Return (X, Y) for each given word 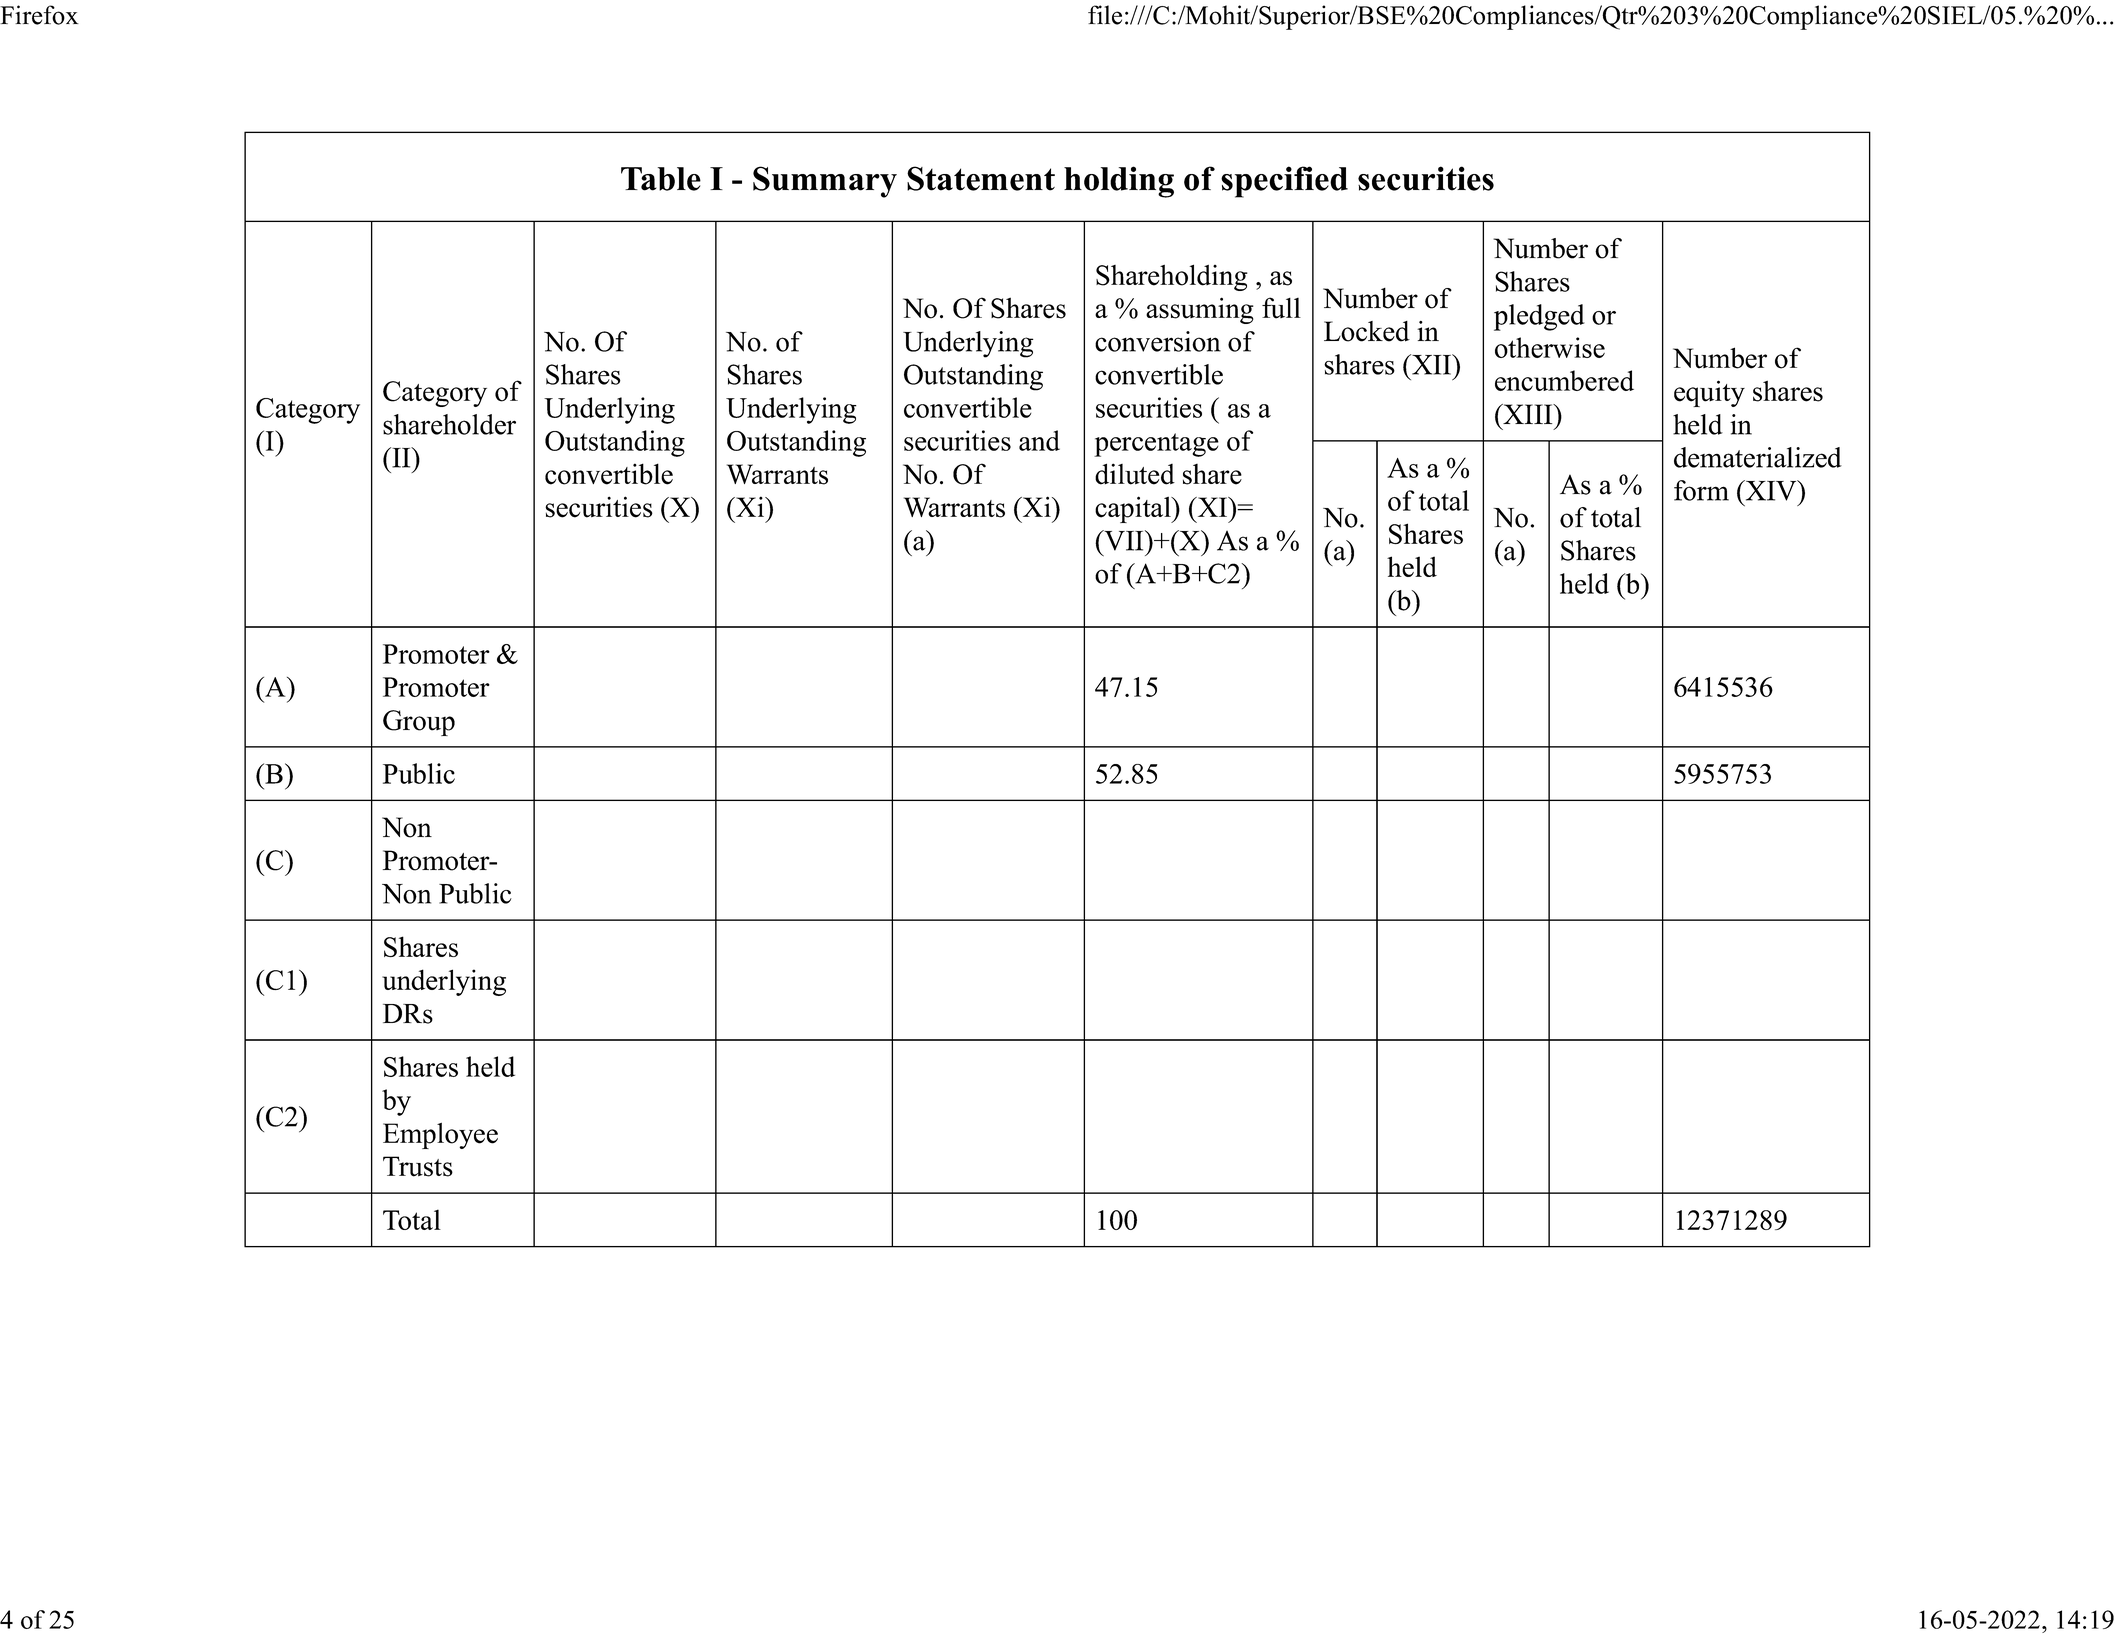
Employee (440, 1136)
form (1701, 490)
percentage (1156, 445)
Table (661, 179)
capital (1134, 509)
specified (1284, 182)
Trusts (418, 1166)
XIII (1528, 414)
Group (419, 723)
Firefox (39, 15)
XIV (1771, 490)
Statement (981, 178)
